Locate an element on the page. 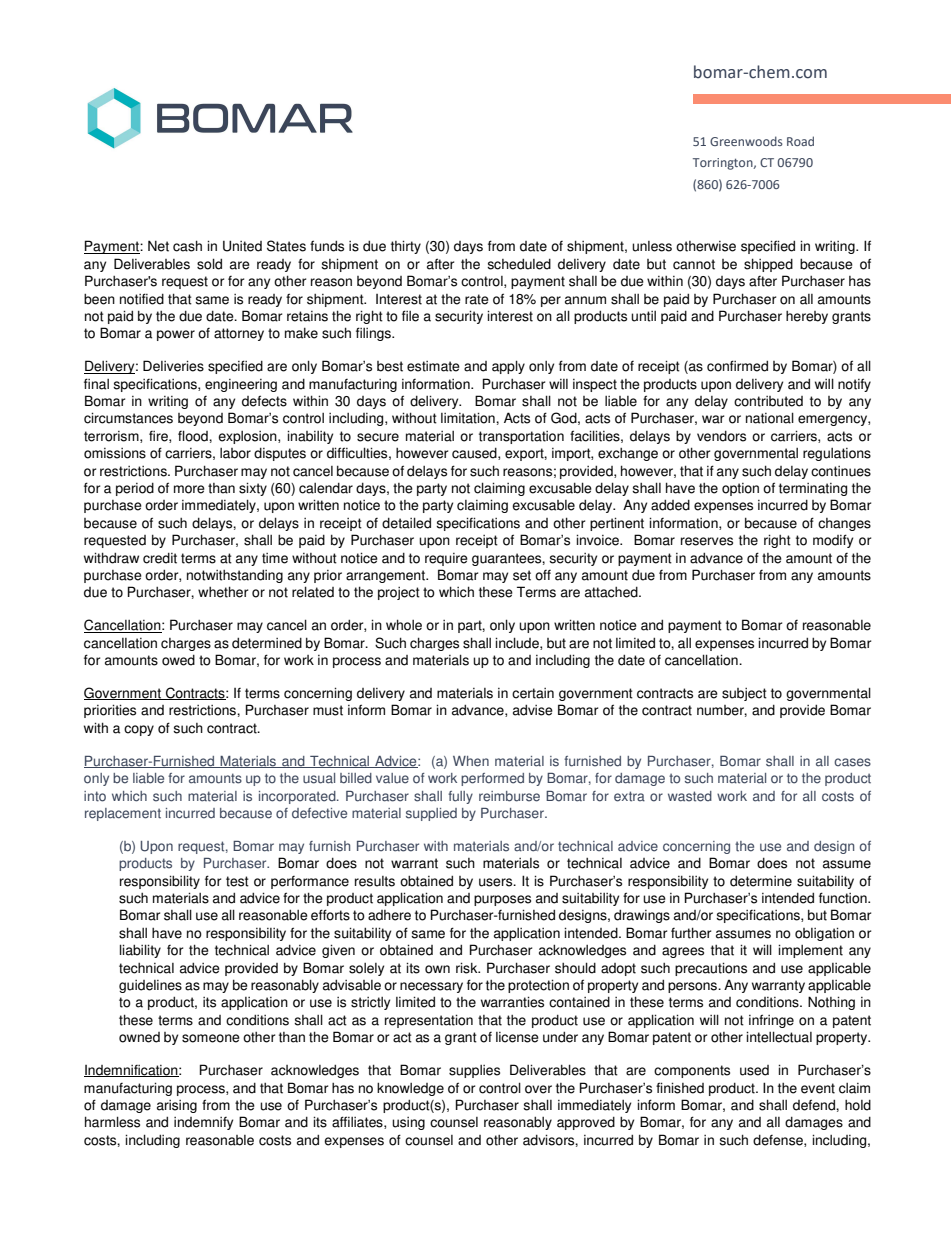 The width and height of the image is (952, 1233). cash is located at coordinates (187, 246).
